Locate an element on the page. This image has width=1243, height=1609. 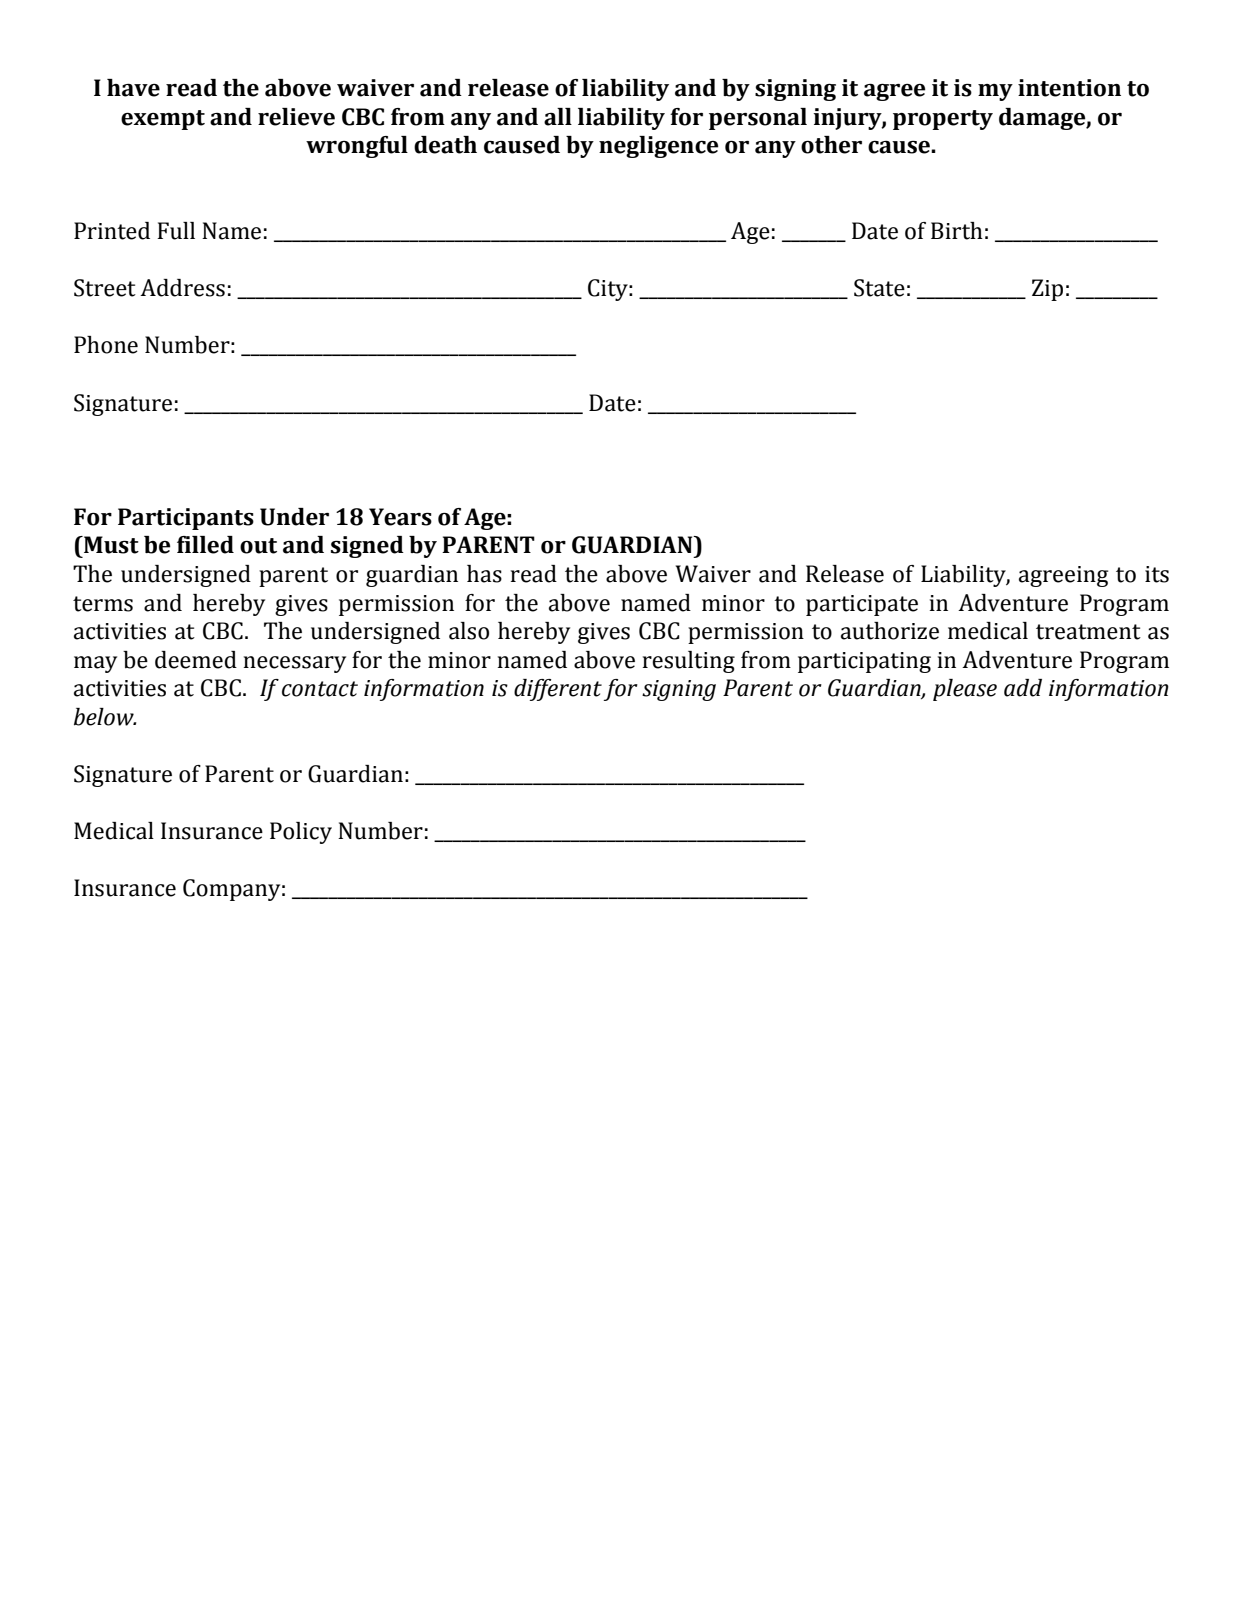
treatment is located at coordinates (1088, 632).
